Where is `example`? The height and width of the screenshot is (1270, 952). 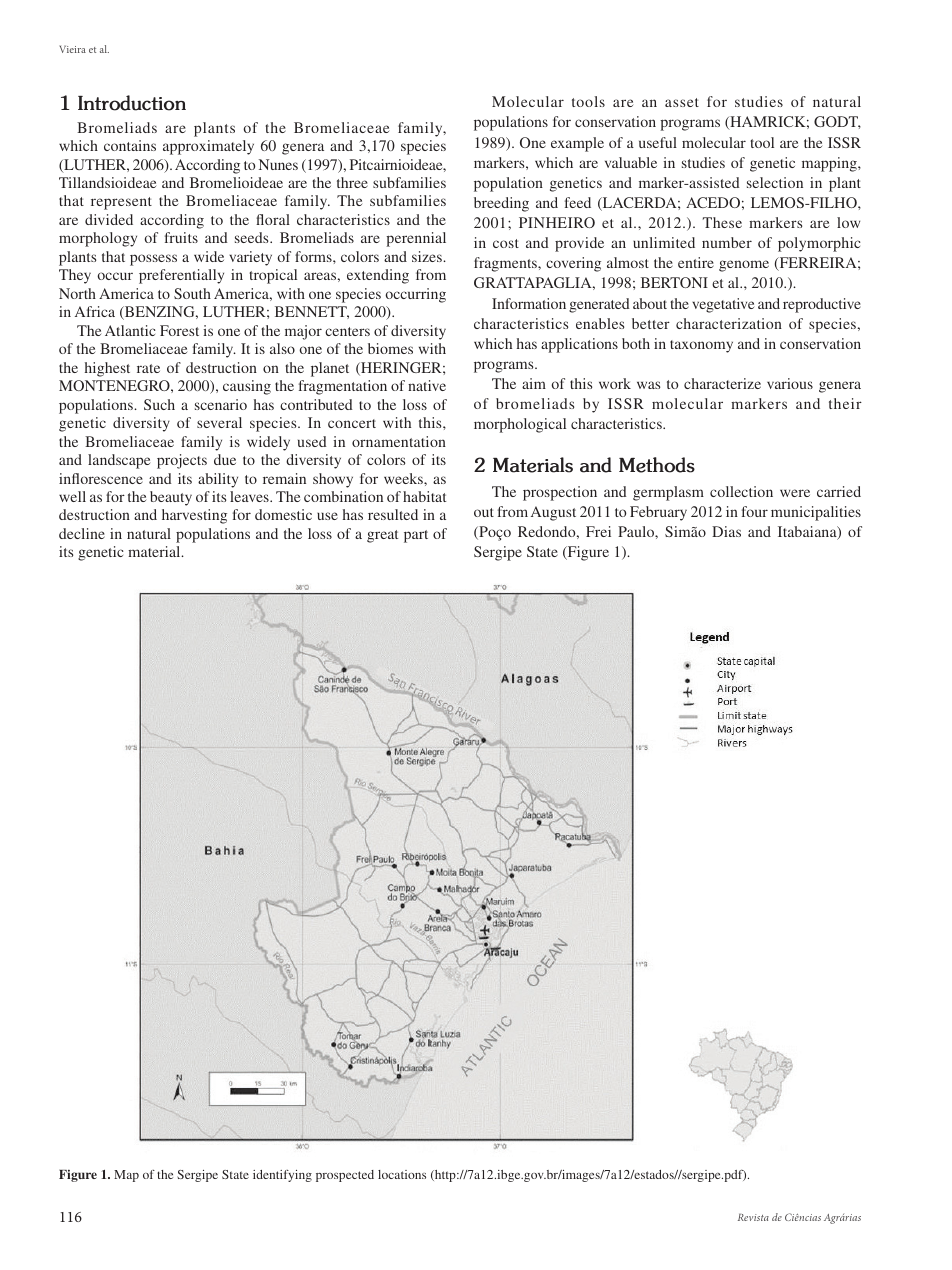 example is located at coordinates (577, 144).
